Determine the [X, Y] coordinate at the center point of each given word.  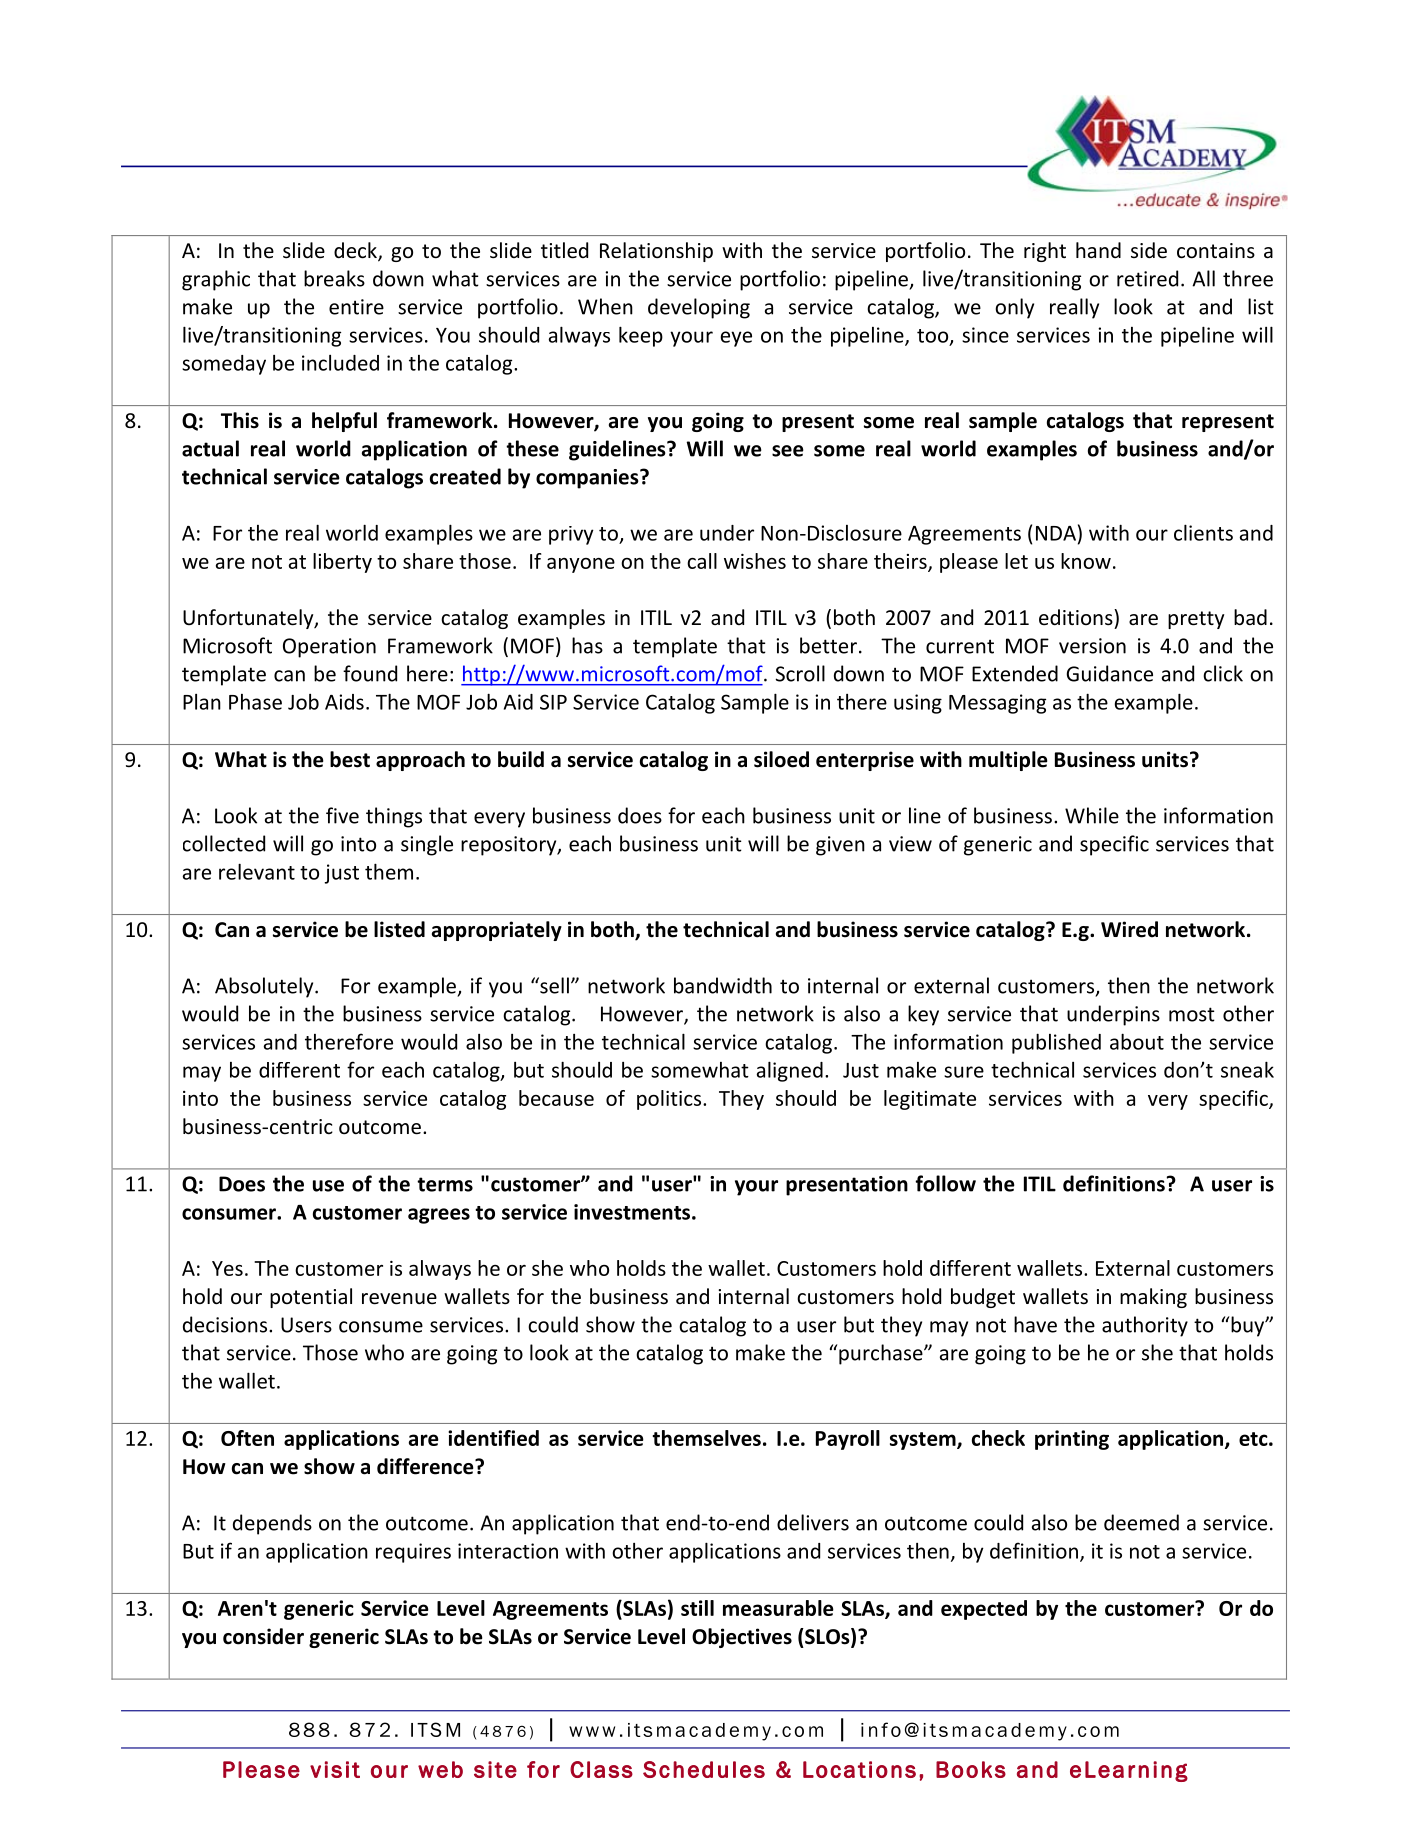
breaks [334, 278]
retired [1147, 278]
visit [335, 1769]
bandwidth [723, 985]
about [1137, 1041]
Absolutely [265, 987]
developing [699, 308]
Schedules [704, 1769]
